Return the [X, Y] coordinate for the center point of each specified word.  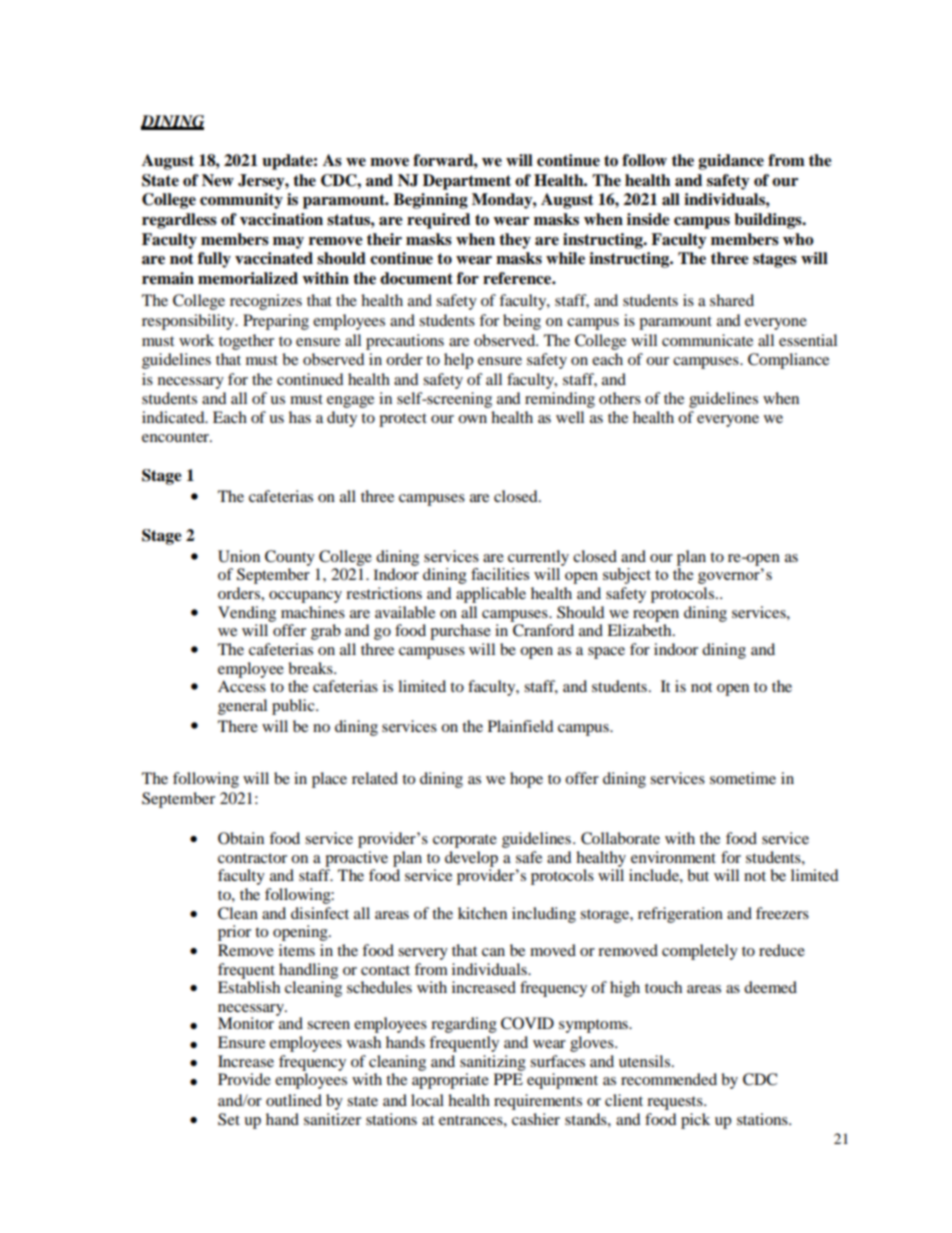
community [241, 201]
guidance [731, 162]
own [472, 419]
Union [239, 556]
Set [229, 1119]
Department [467, 182]
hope [526, 780]
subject [627, 576]
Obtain [241, 838]
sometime [743, 778]
